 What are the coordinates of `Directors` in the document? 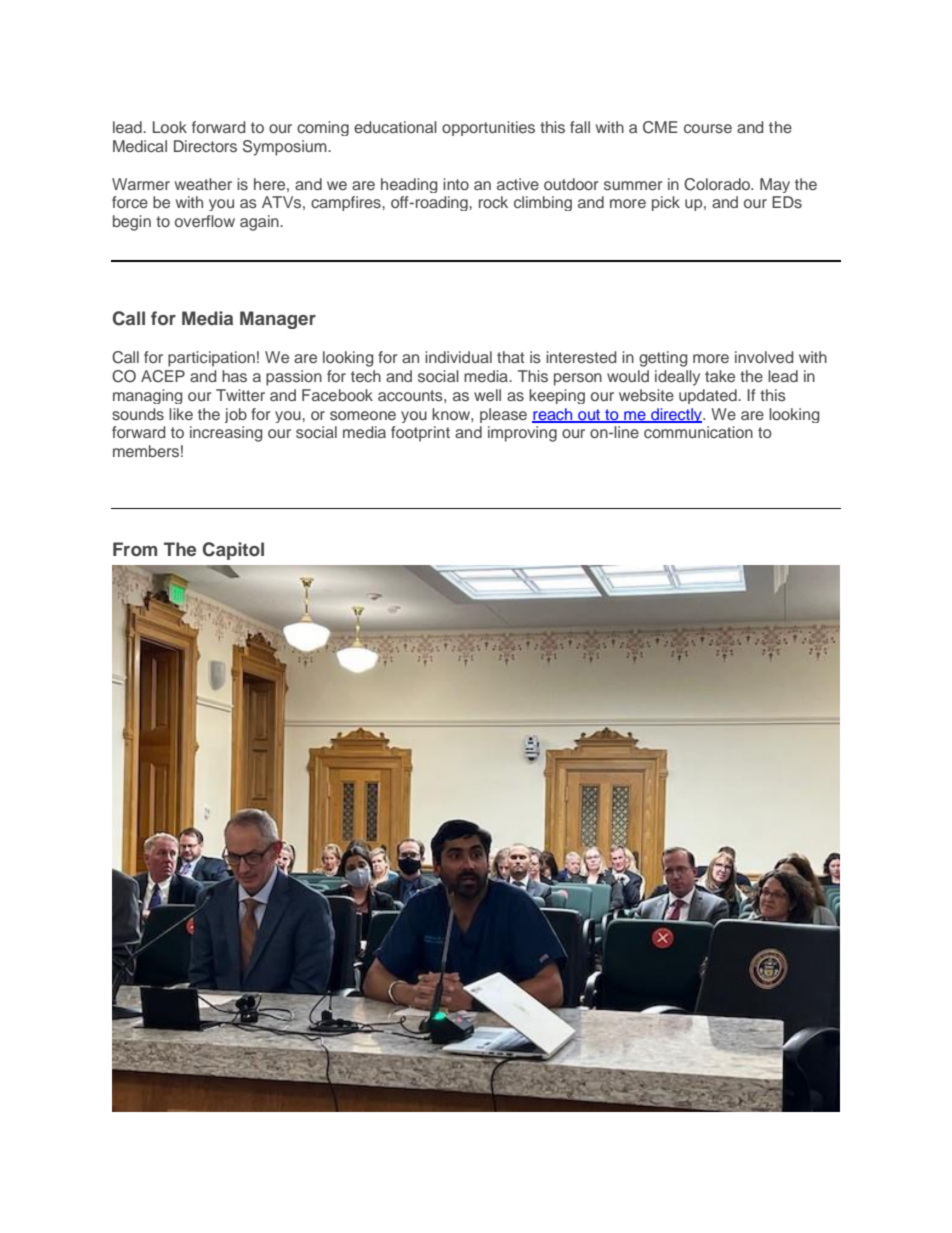 It's located at (205, 146).
